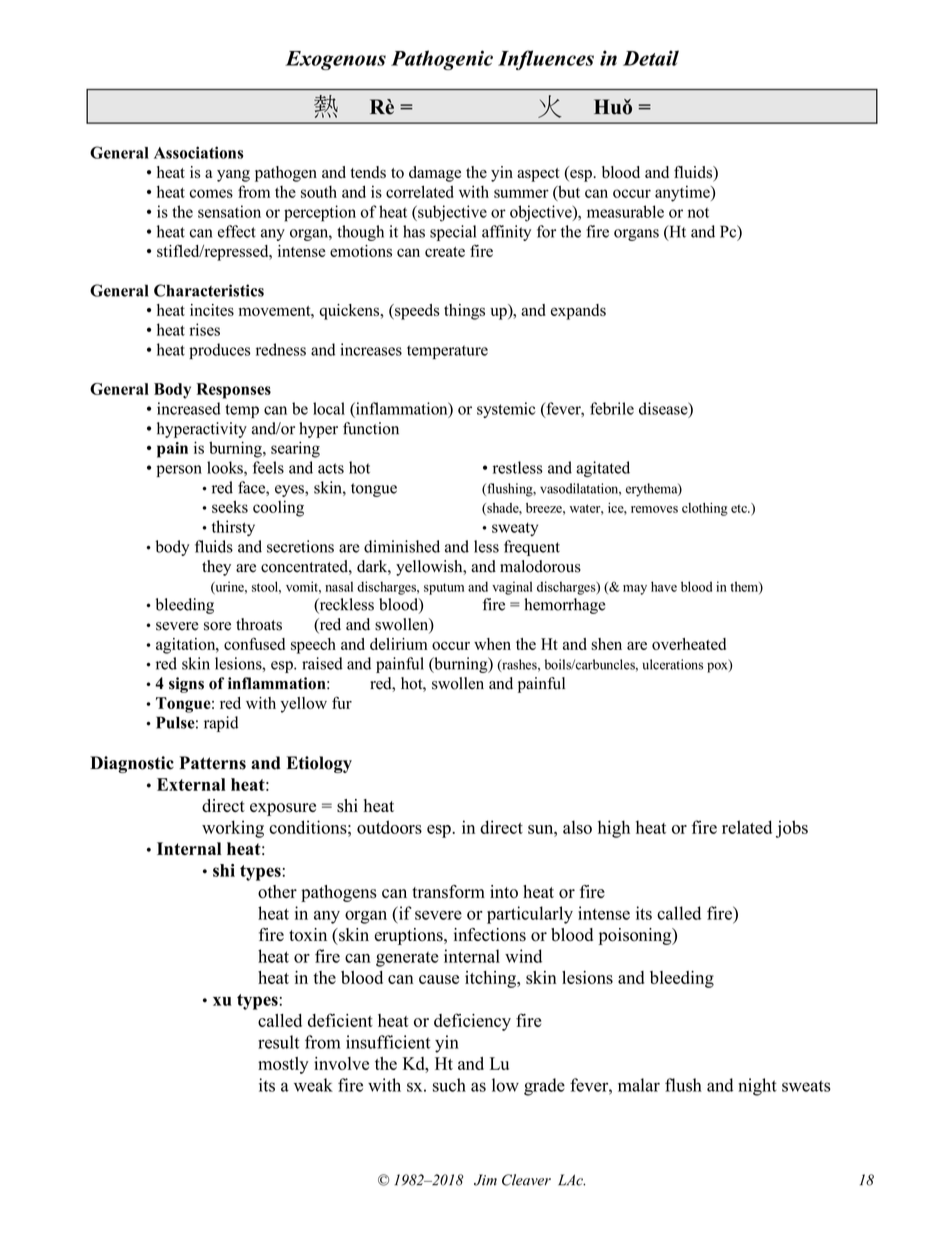  I want to click on ulcerations, so click(673, 664).
